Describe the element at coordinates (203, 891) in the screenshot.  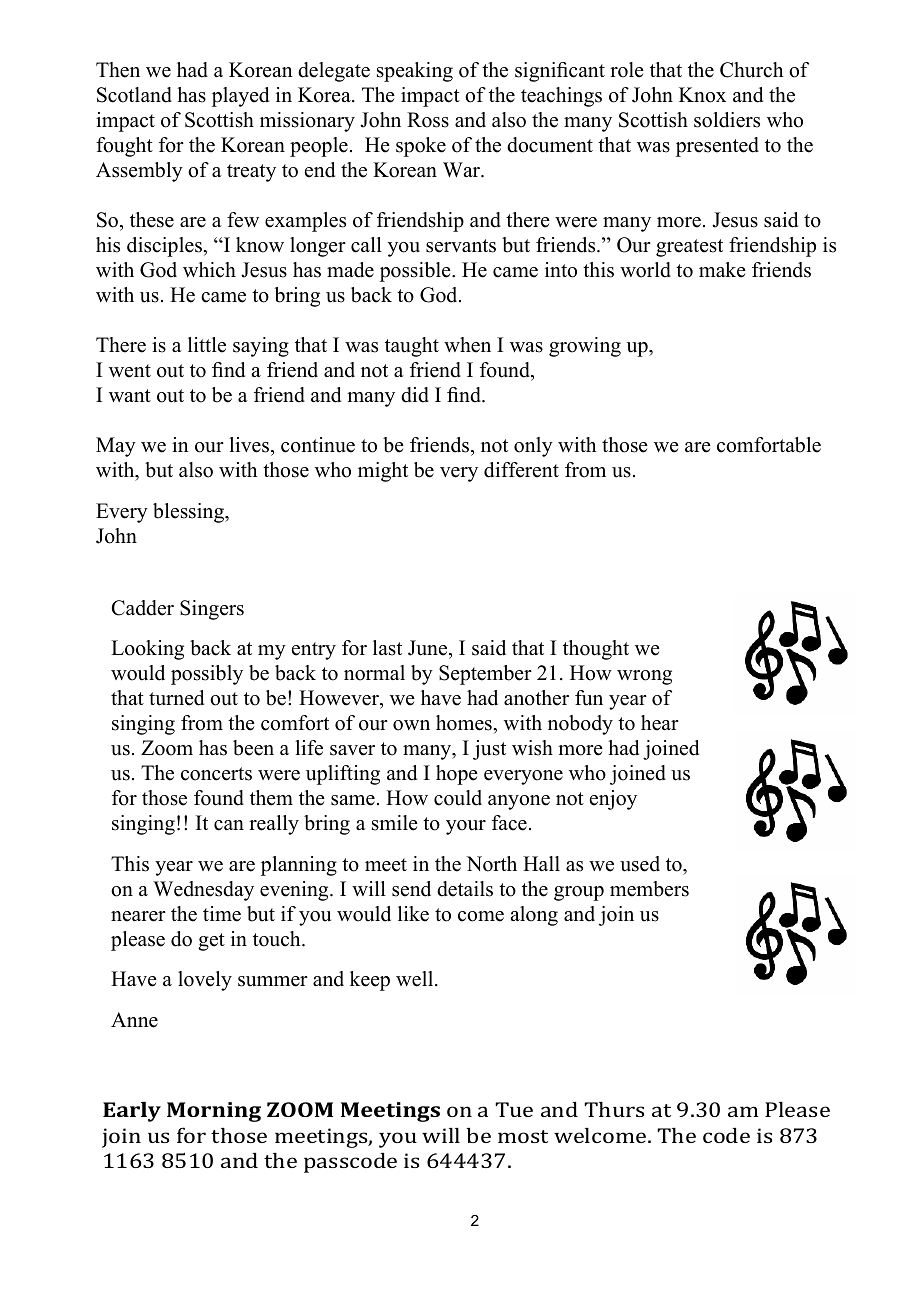
I see `Wednesday` at that location.
